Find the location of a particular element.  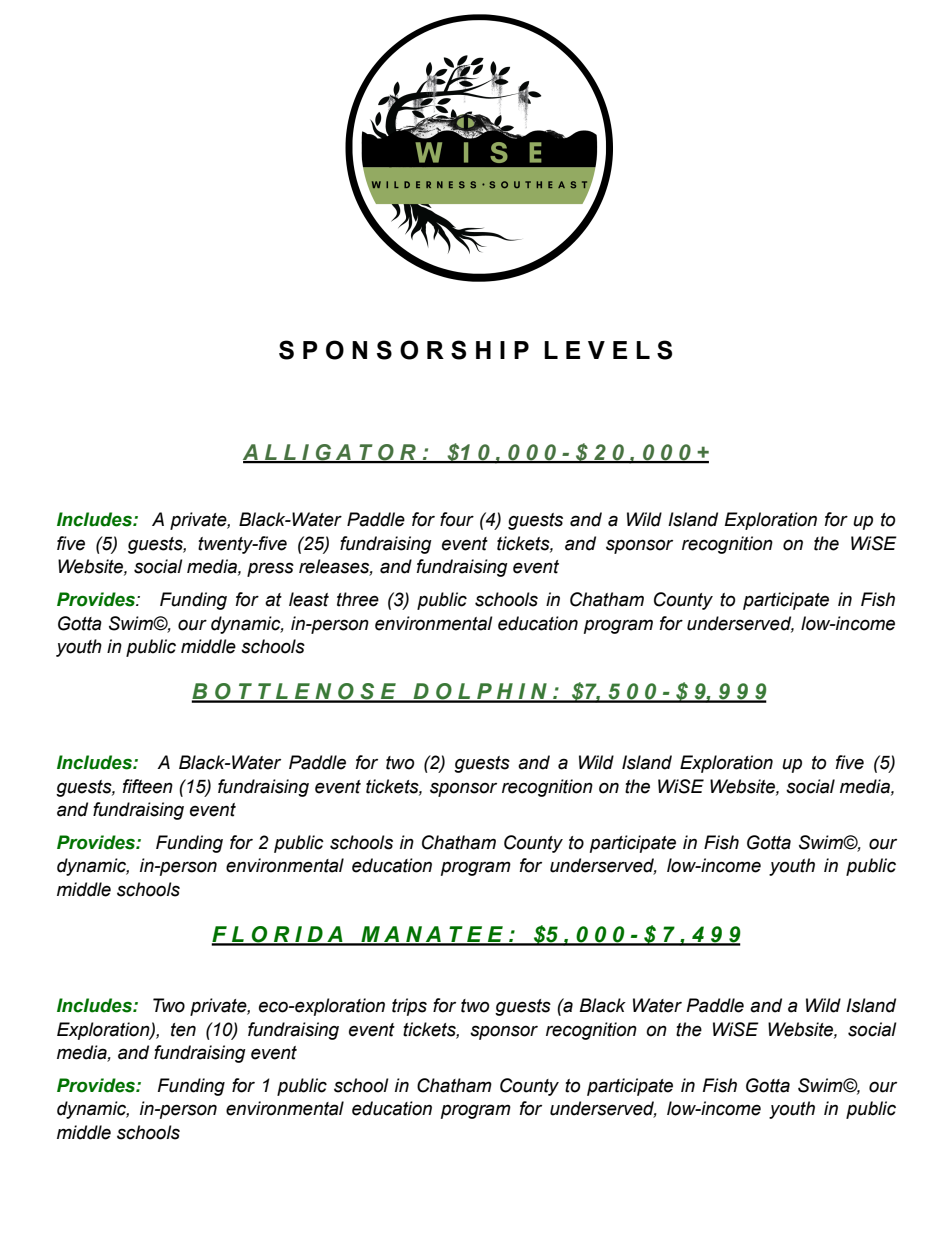

fifteen is located at coordinates (148, 786).
